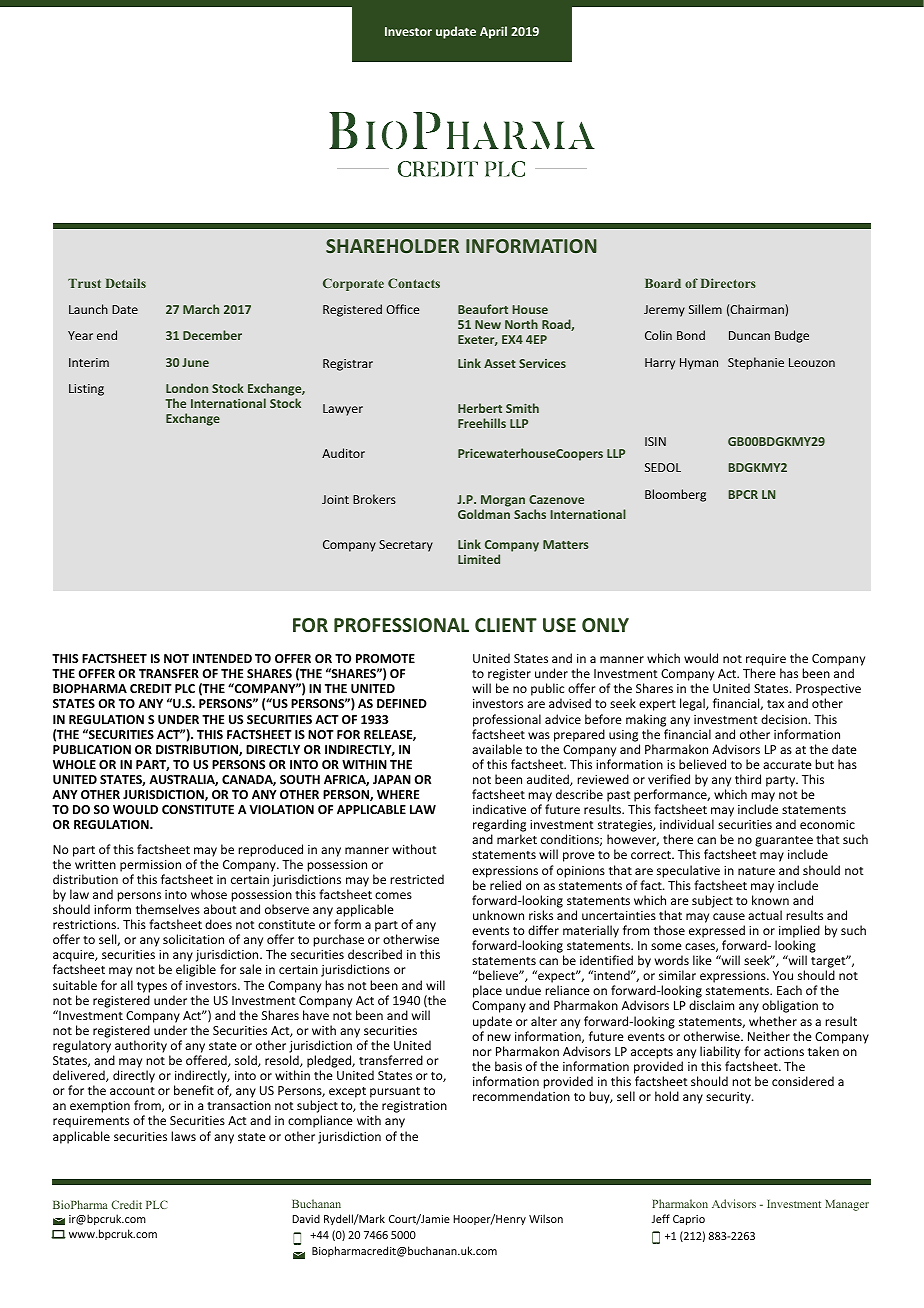 This screenshot has width=924, height=1308. Describe the element at coordinates (150, 866) in the screenshot. I see `permission` at that location.
